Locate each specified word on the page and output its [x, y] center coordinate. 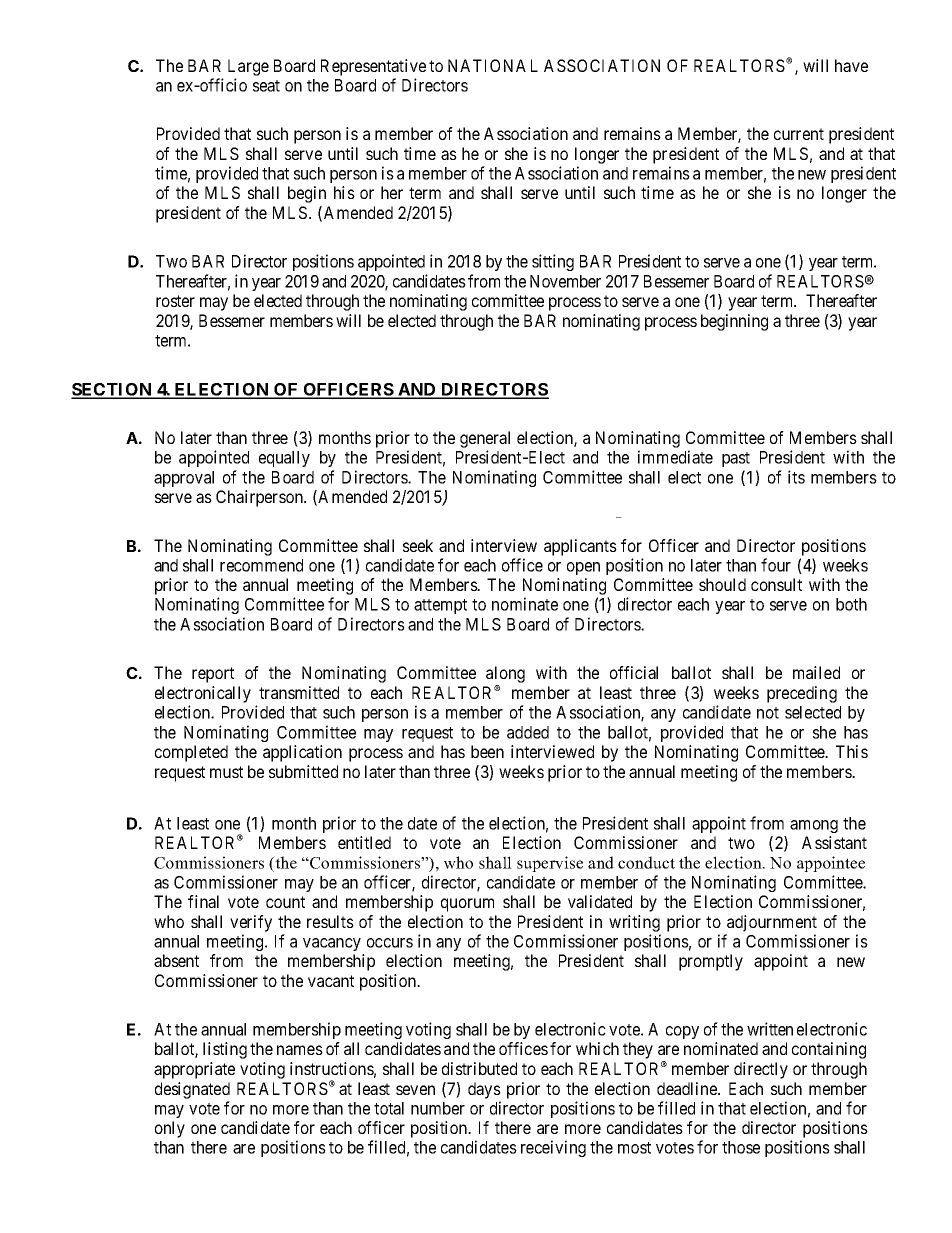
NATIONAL [493, 65]
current [799, 134]
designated [192, 1090]
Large [248, 67]
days [484, 1090]
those [741, 1147]
